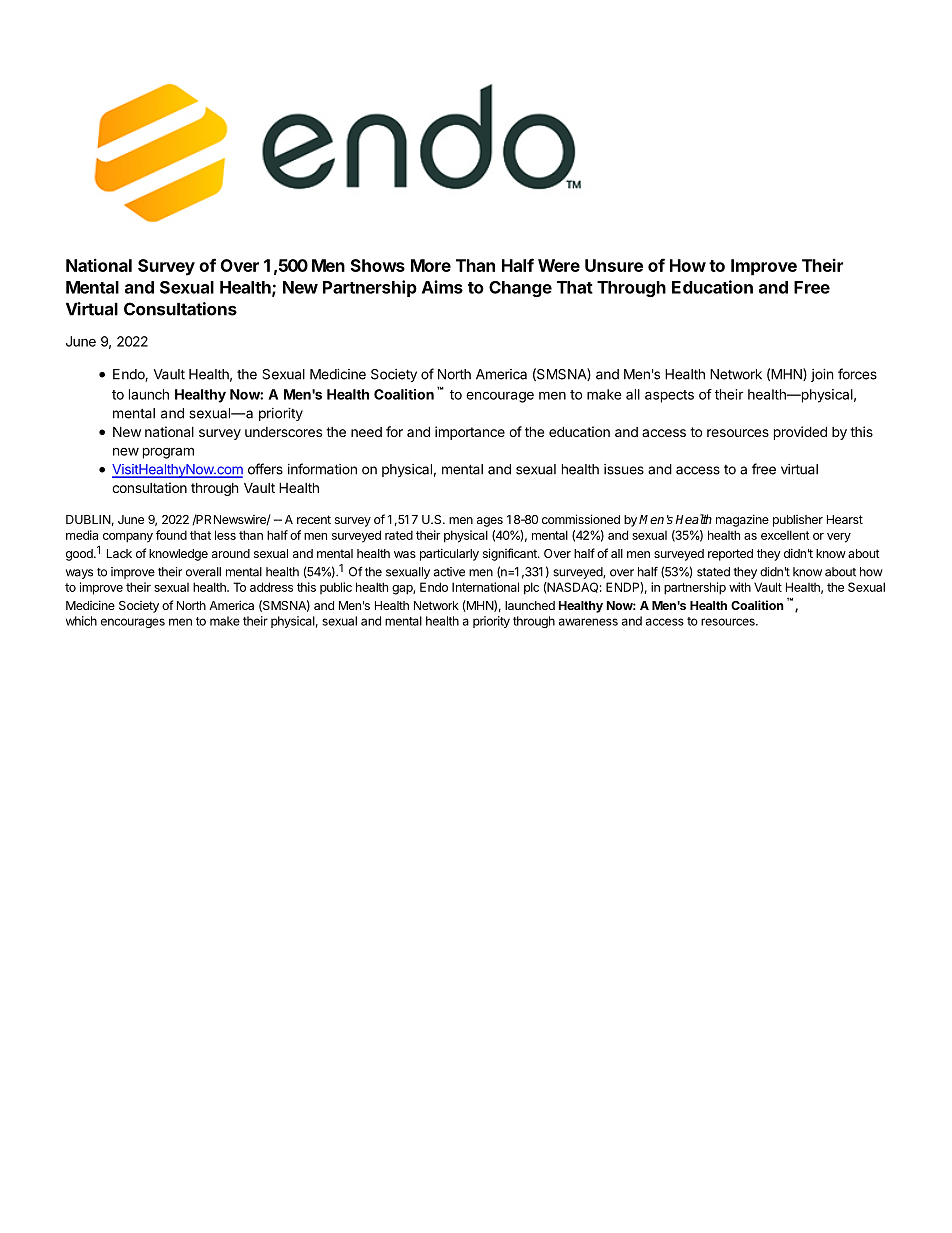 The width and height of the image is (952, 1233). What do you see at coordinates (378, 265) in the image?
I see `Shows` at bounding box center [378, 265].
